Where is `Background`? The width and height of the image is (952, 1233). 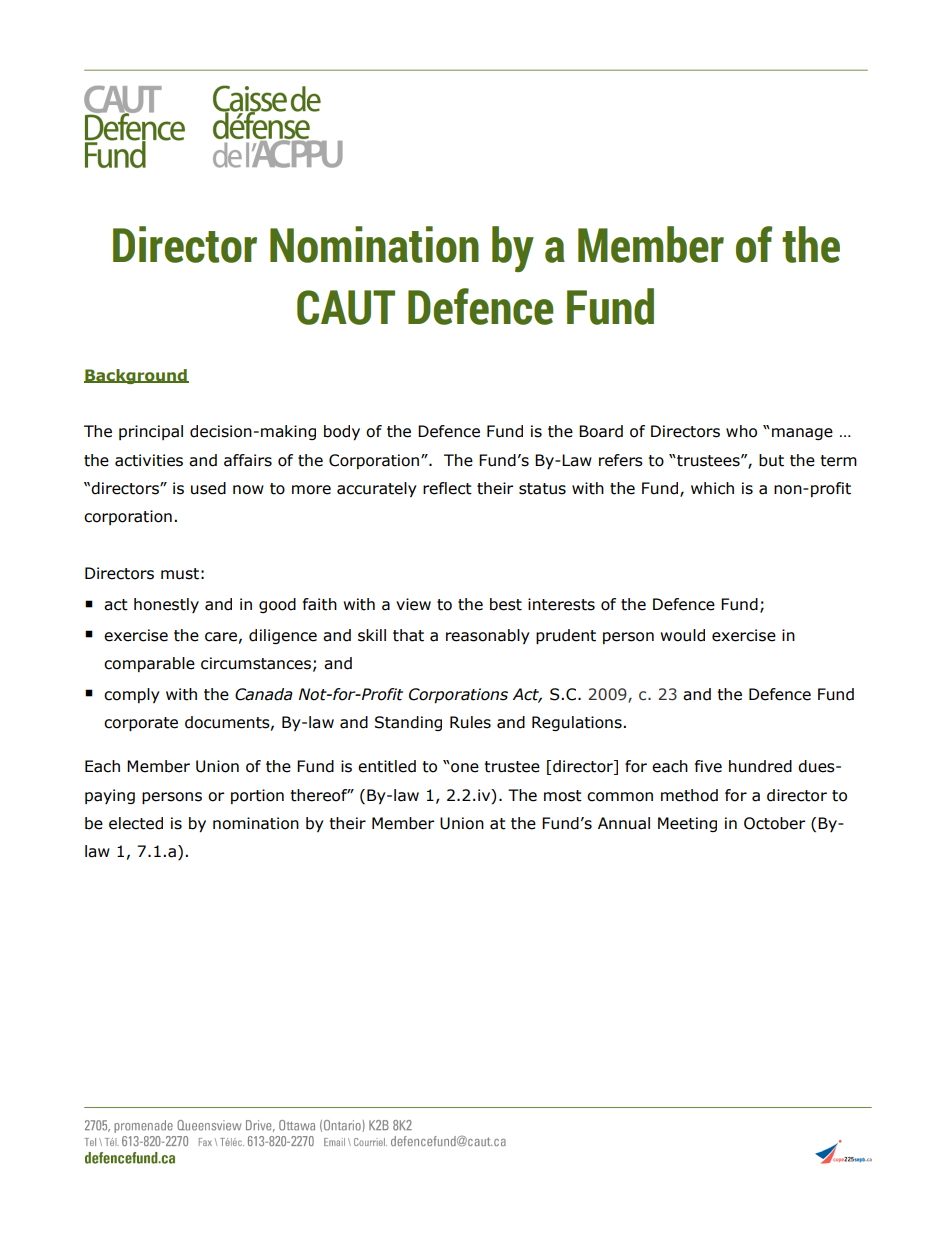
Background is located at coordinates (136, 376).
